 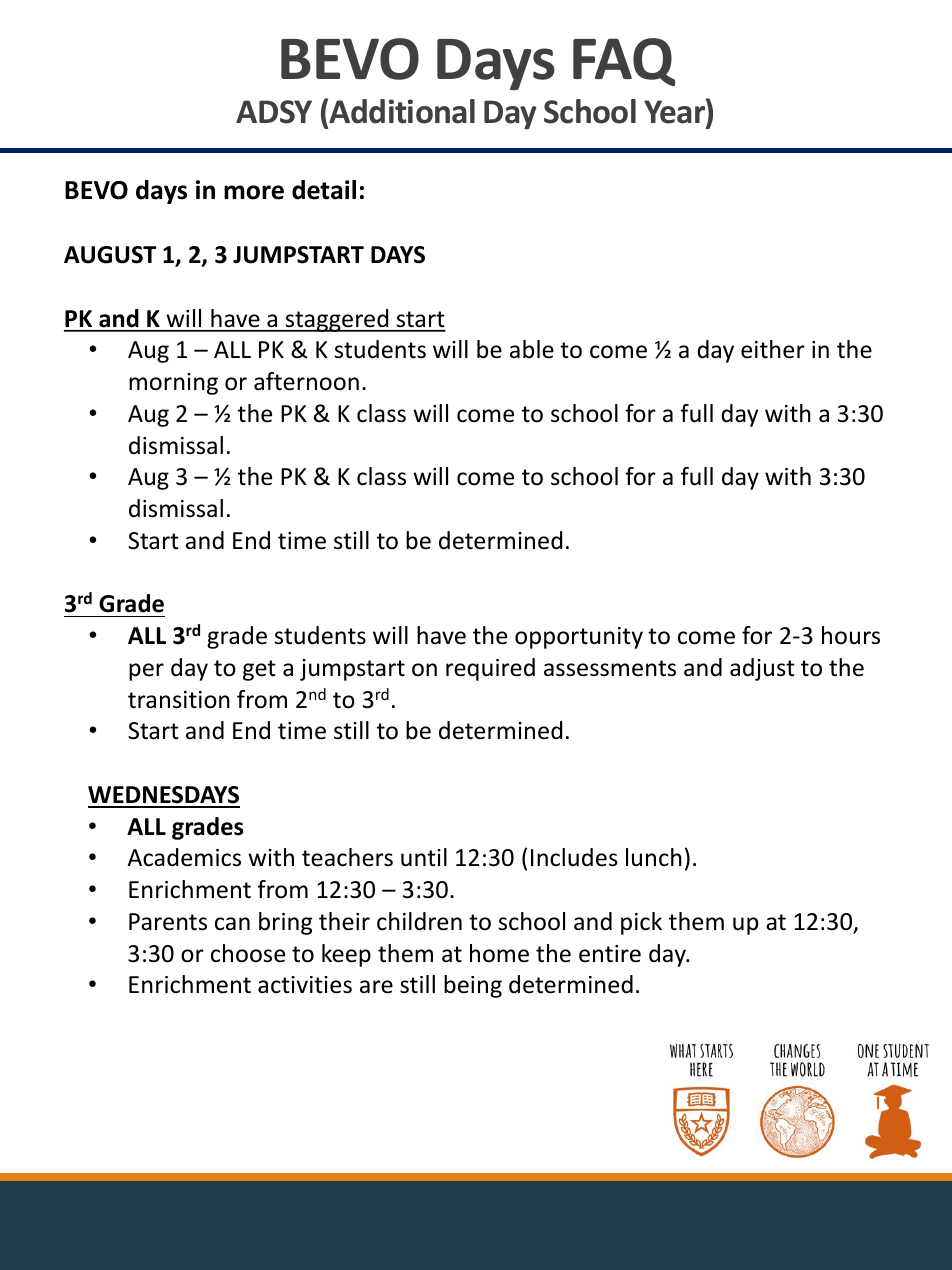 I want to click on more, so click(x=254, y=192).
